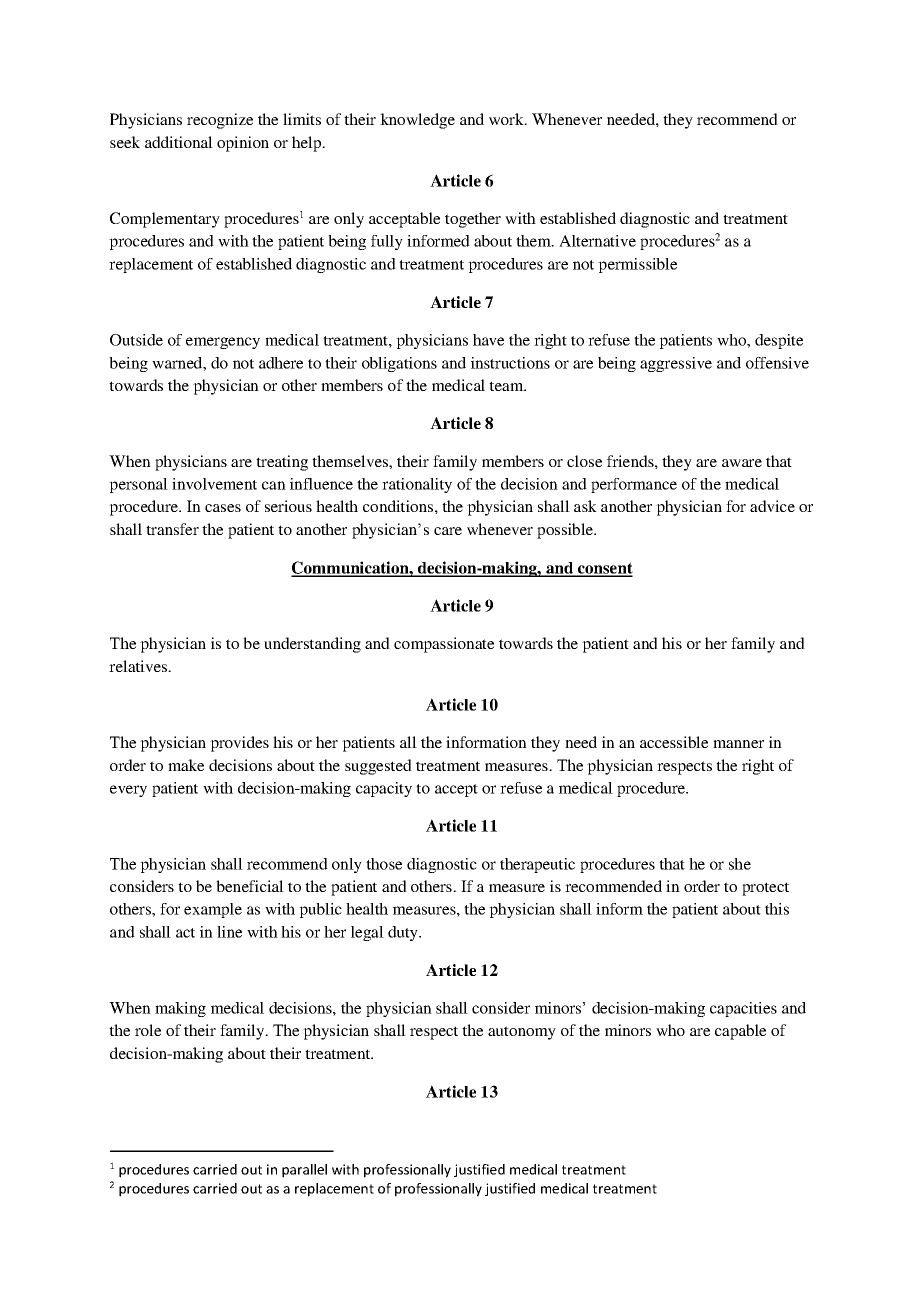 The image size is (924, 1308). Describe the element at coordinates (444, 645) in the image. I see `compassionate` at that location.
